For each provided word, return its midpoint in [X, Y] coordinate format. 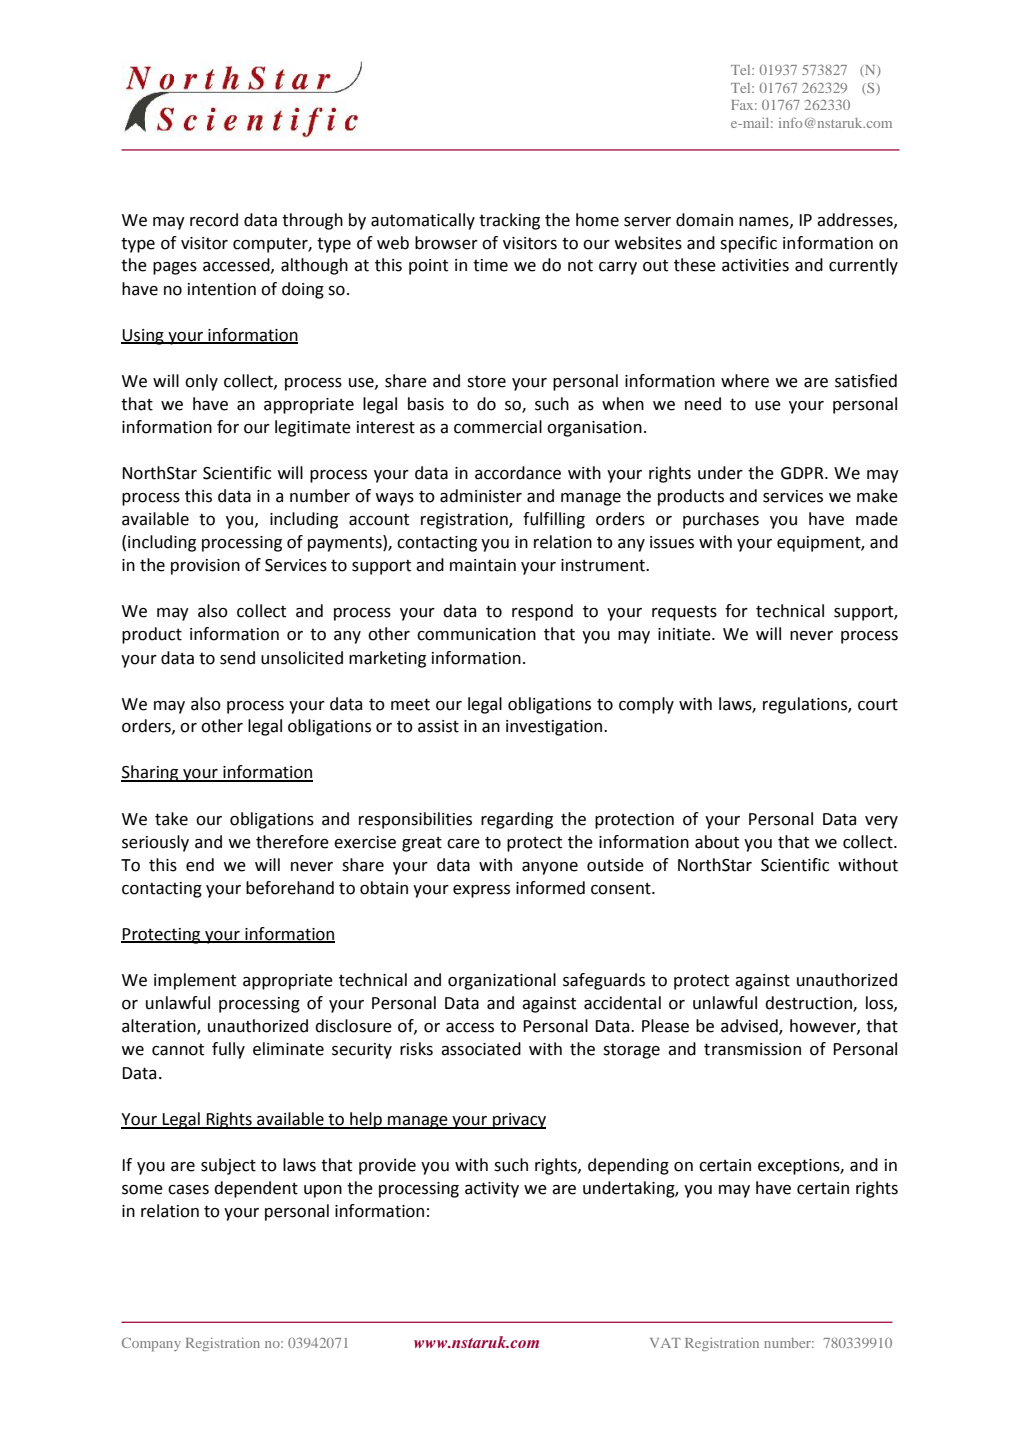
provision [205, 567]
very [881, 822]
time [490, 265]
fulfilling [554, 520]
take [171, 819]
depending [628, 1166]
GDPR [803, 473]
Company [151, 1344]
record [214, 220]
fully [228, 1050]
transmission [752, 1049]
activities [755, 265]
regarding [517, 820]
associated [481, 1049]
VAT [665, 1343]
